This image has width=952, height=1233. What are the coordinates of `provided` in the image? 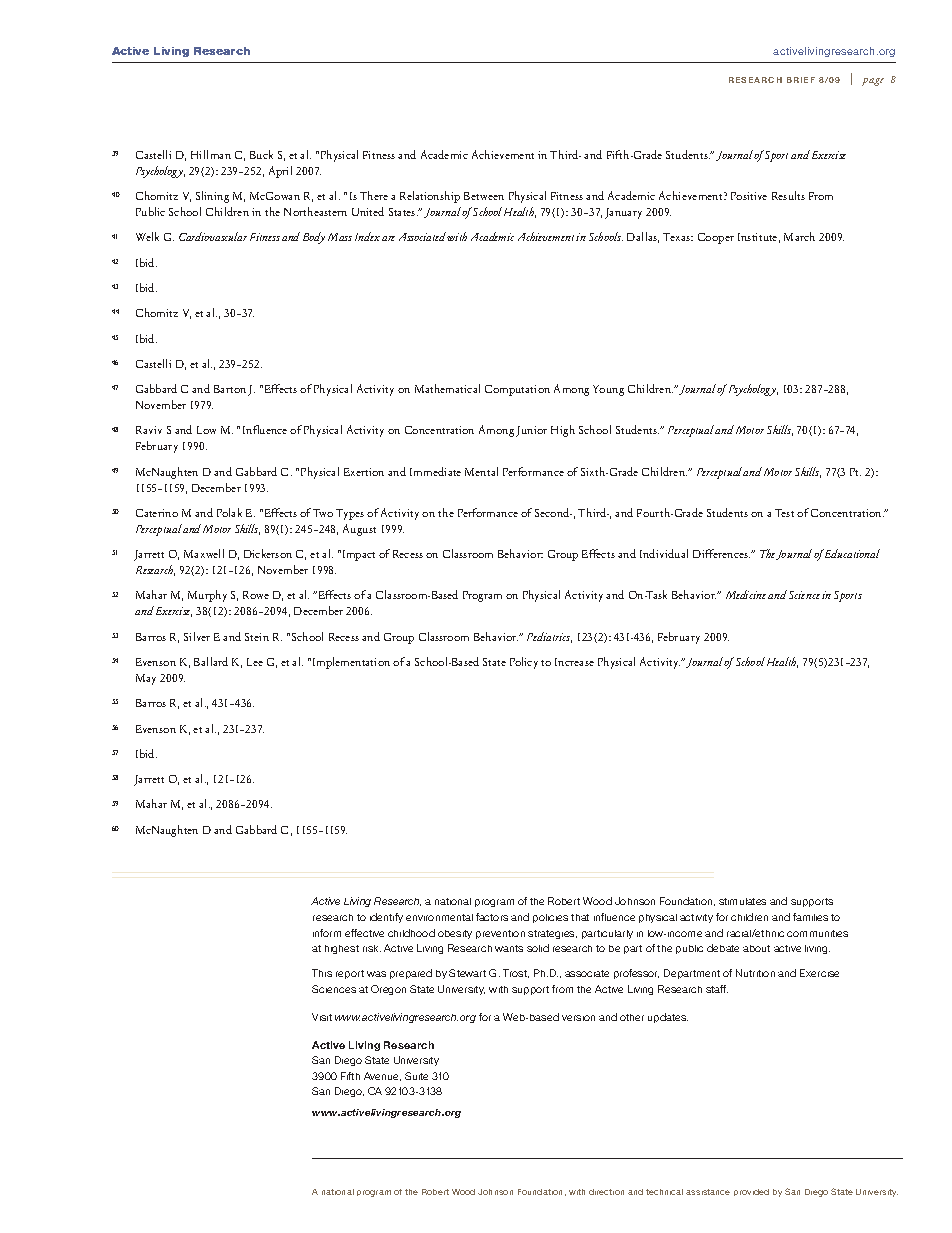 It's located at (751, 1192).
